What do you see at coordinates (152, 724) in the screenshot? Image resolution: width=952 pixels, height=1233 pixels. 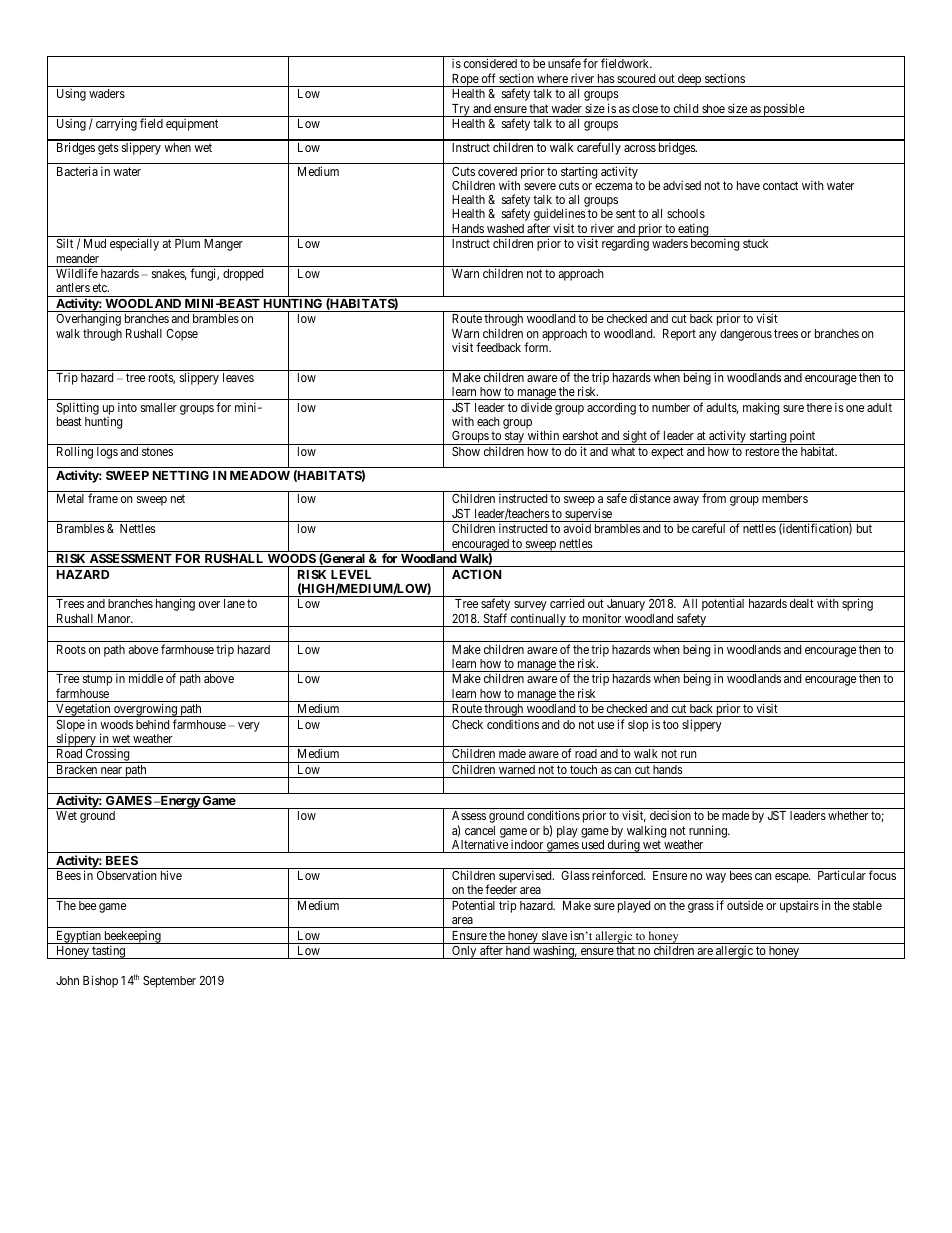 I see `behind` at bounding box center [152, 724].
